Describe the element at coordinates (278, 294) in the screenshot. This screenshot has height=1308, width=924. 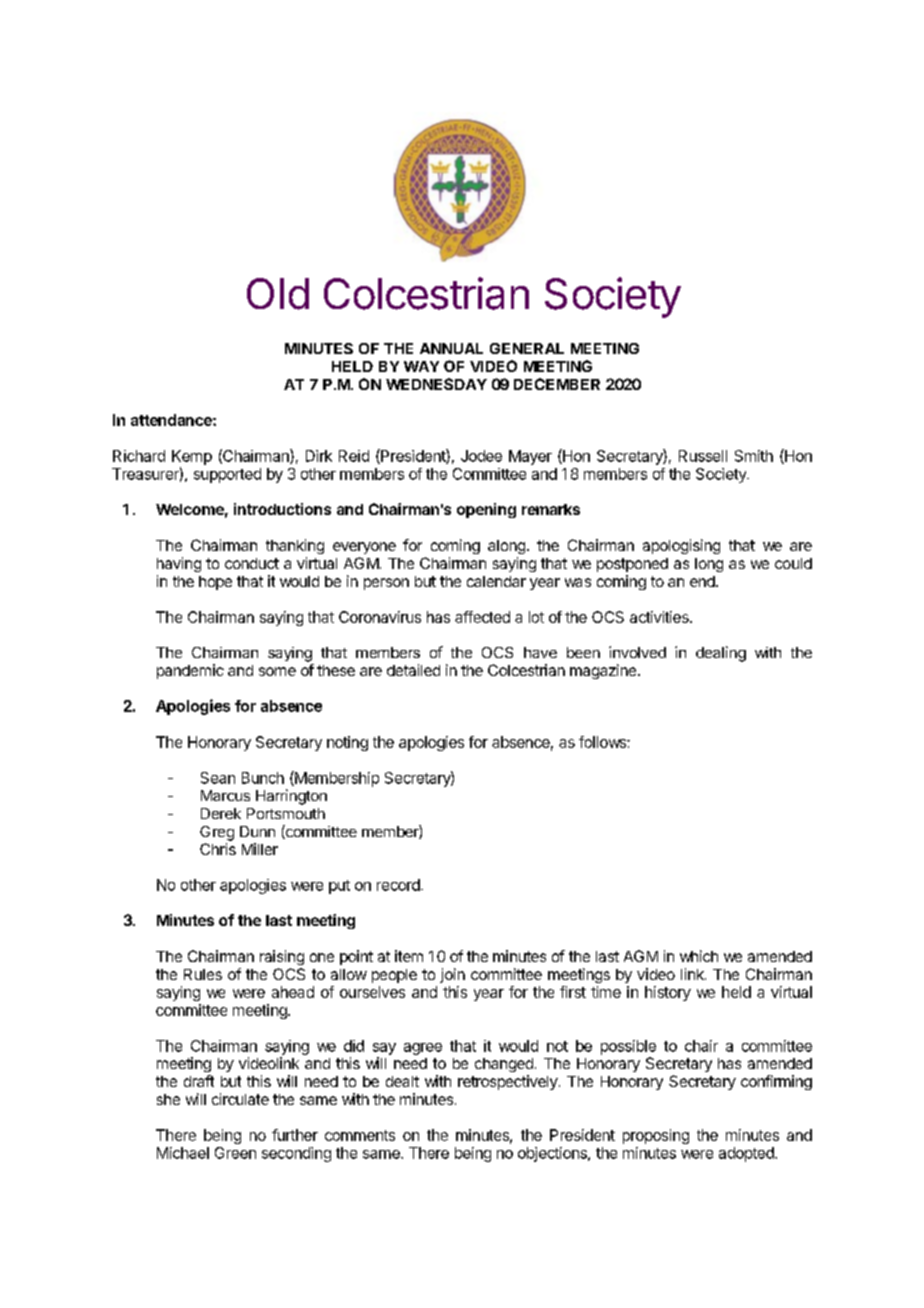
I see `Old` at that location.
